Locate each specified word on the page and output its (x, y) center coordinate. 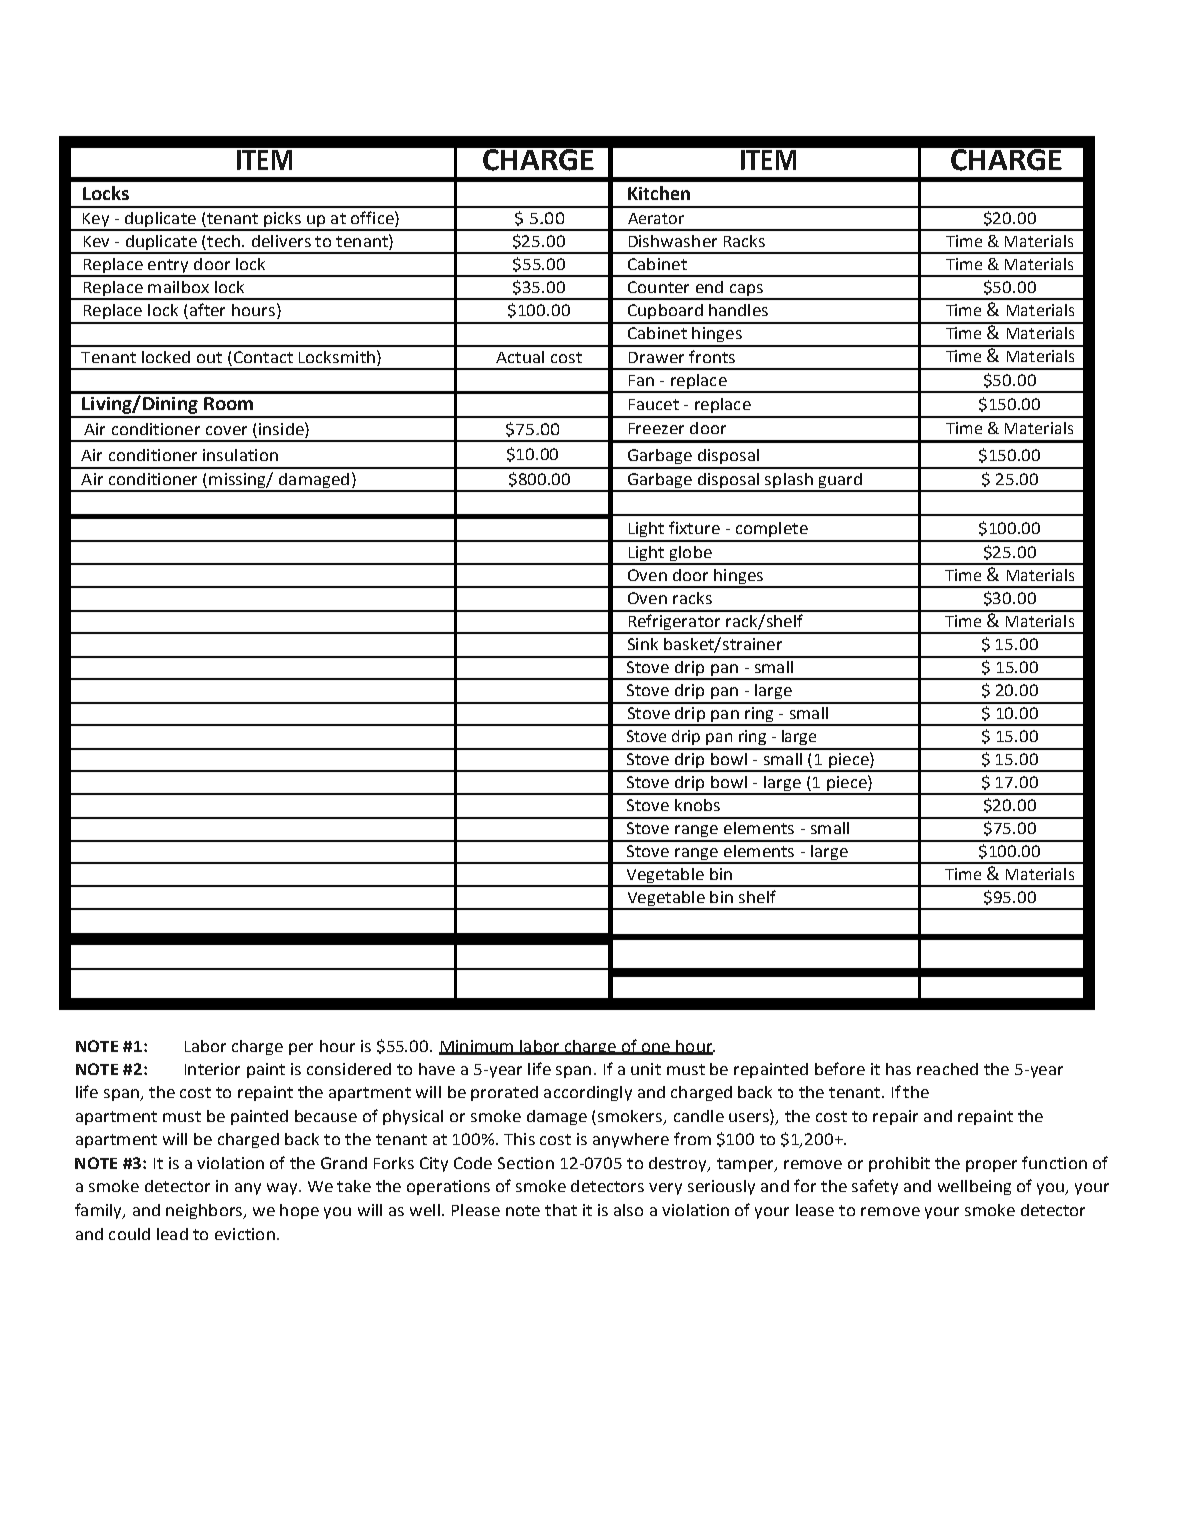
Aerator (656, 218)
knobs (697, 805)
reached (947, 1069)
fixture (694, 527)
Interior (212, 1069)
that (561, 1210)
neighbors (205, 1211)
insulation (240, 455)
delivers (281, 241)
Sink (643, 644)
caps (746, 291)
